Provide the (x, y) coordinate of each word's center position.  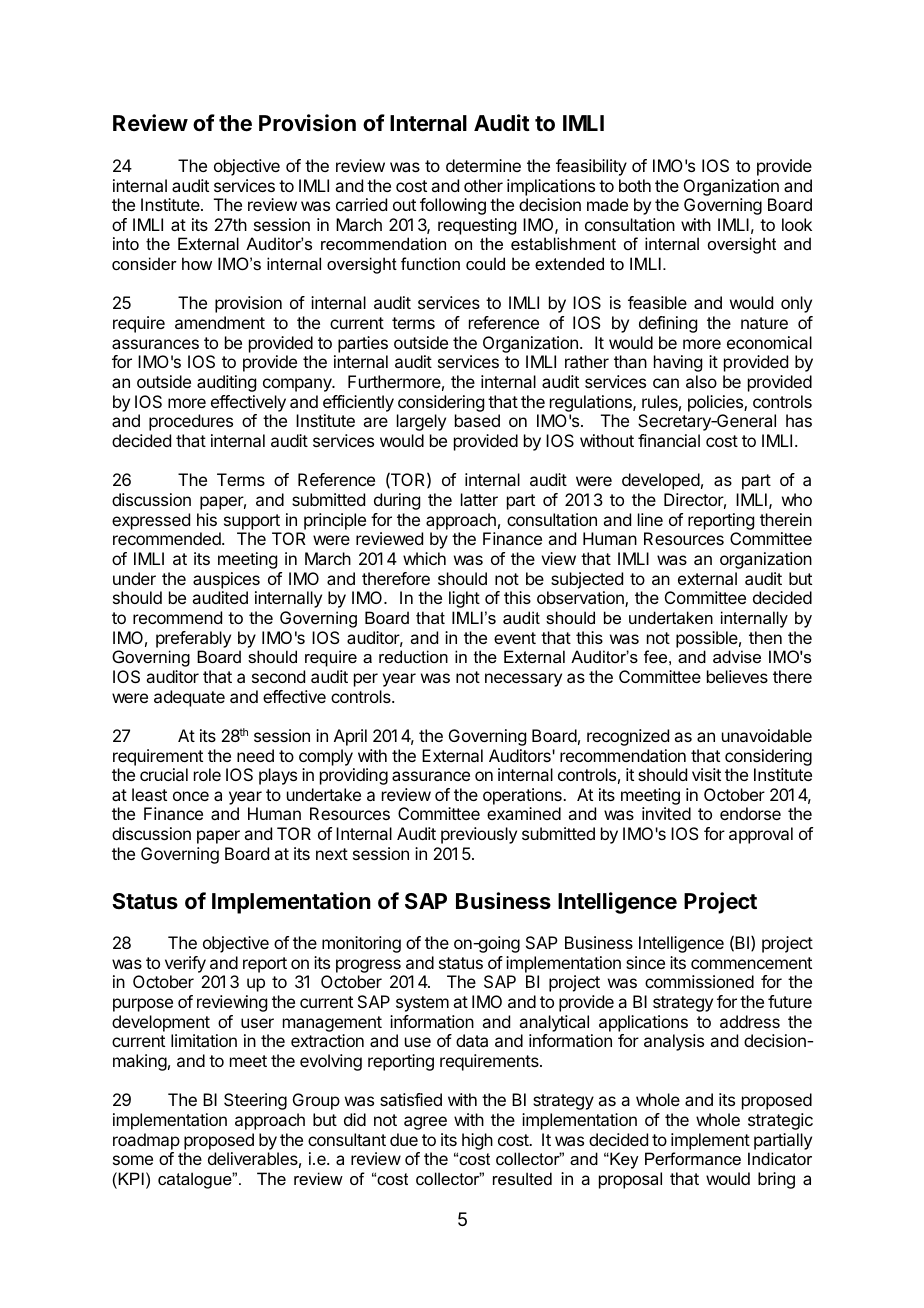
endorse (750, 813)
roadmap (146, 1141)
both (635, 185)
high (477, 1141)
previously (479, 835)
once (191, 796)
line (650, 519)
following (453, 206)
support (252, 522)
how (197, 263)
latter (479, 499)
